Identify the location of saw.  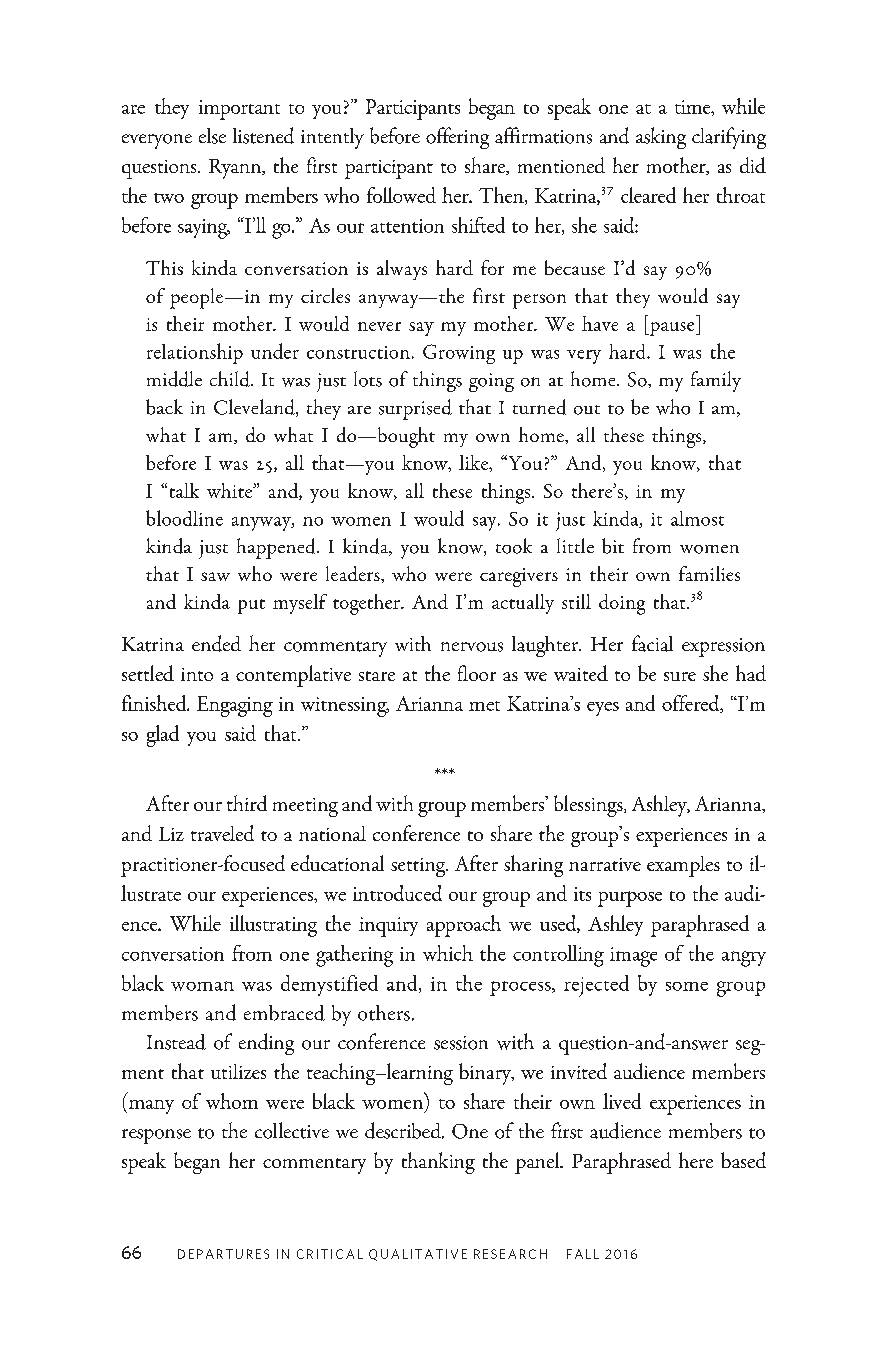
(215, 576).
